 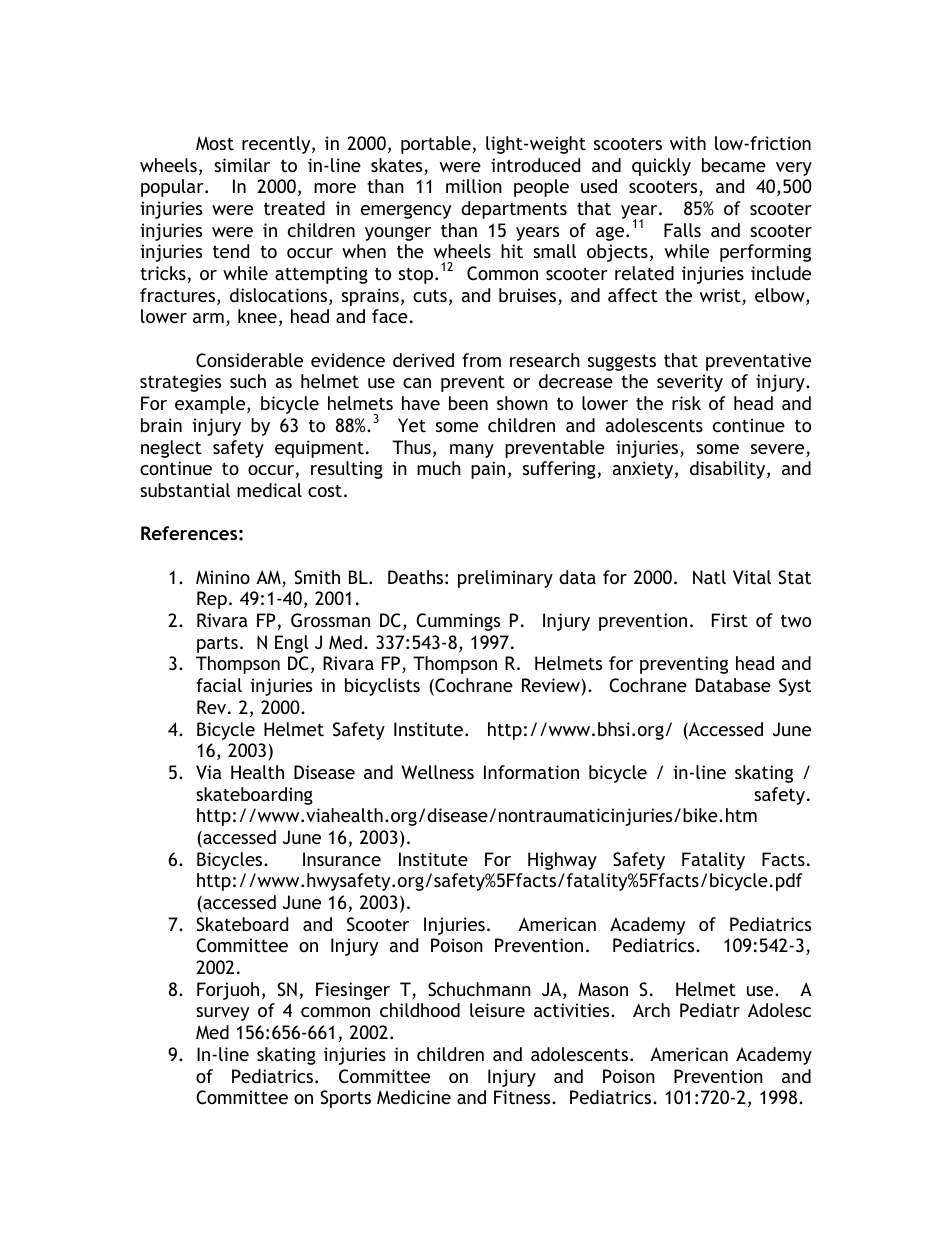 What do you see at coordinates (523, 1097) in the screenshot?
I see `Fitness` at bounding box center [523, 1097].
